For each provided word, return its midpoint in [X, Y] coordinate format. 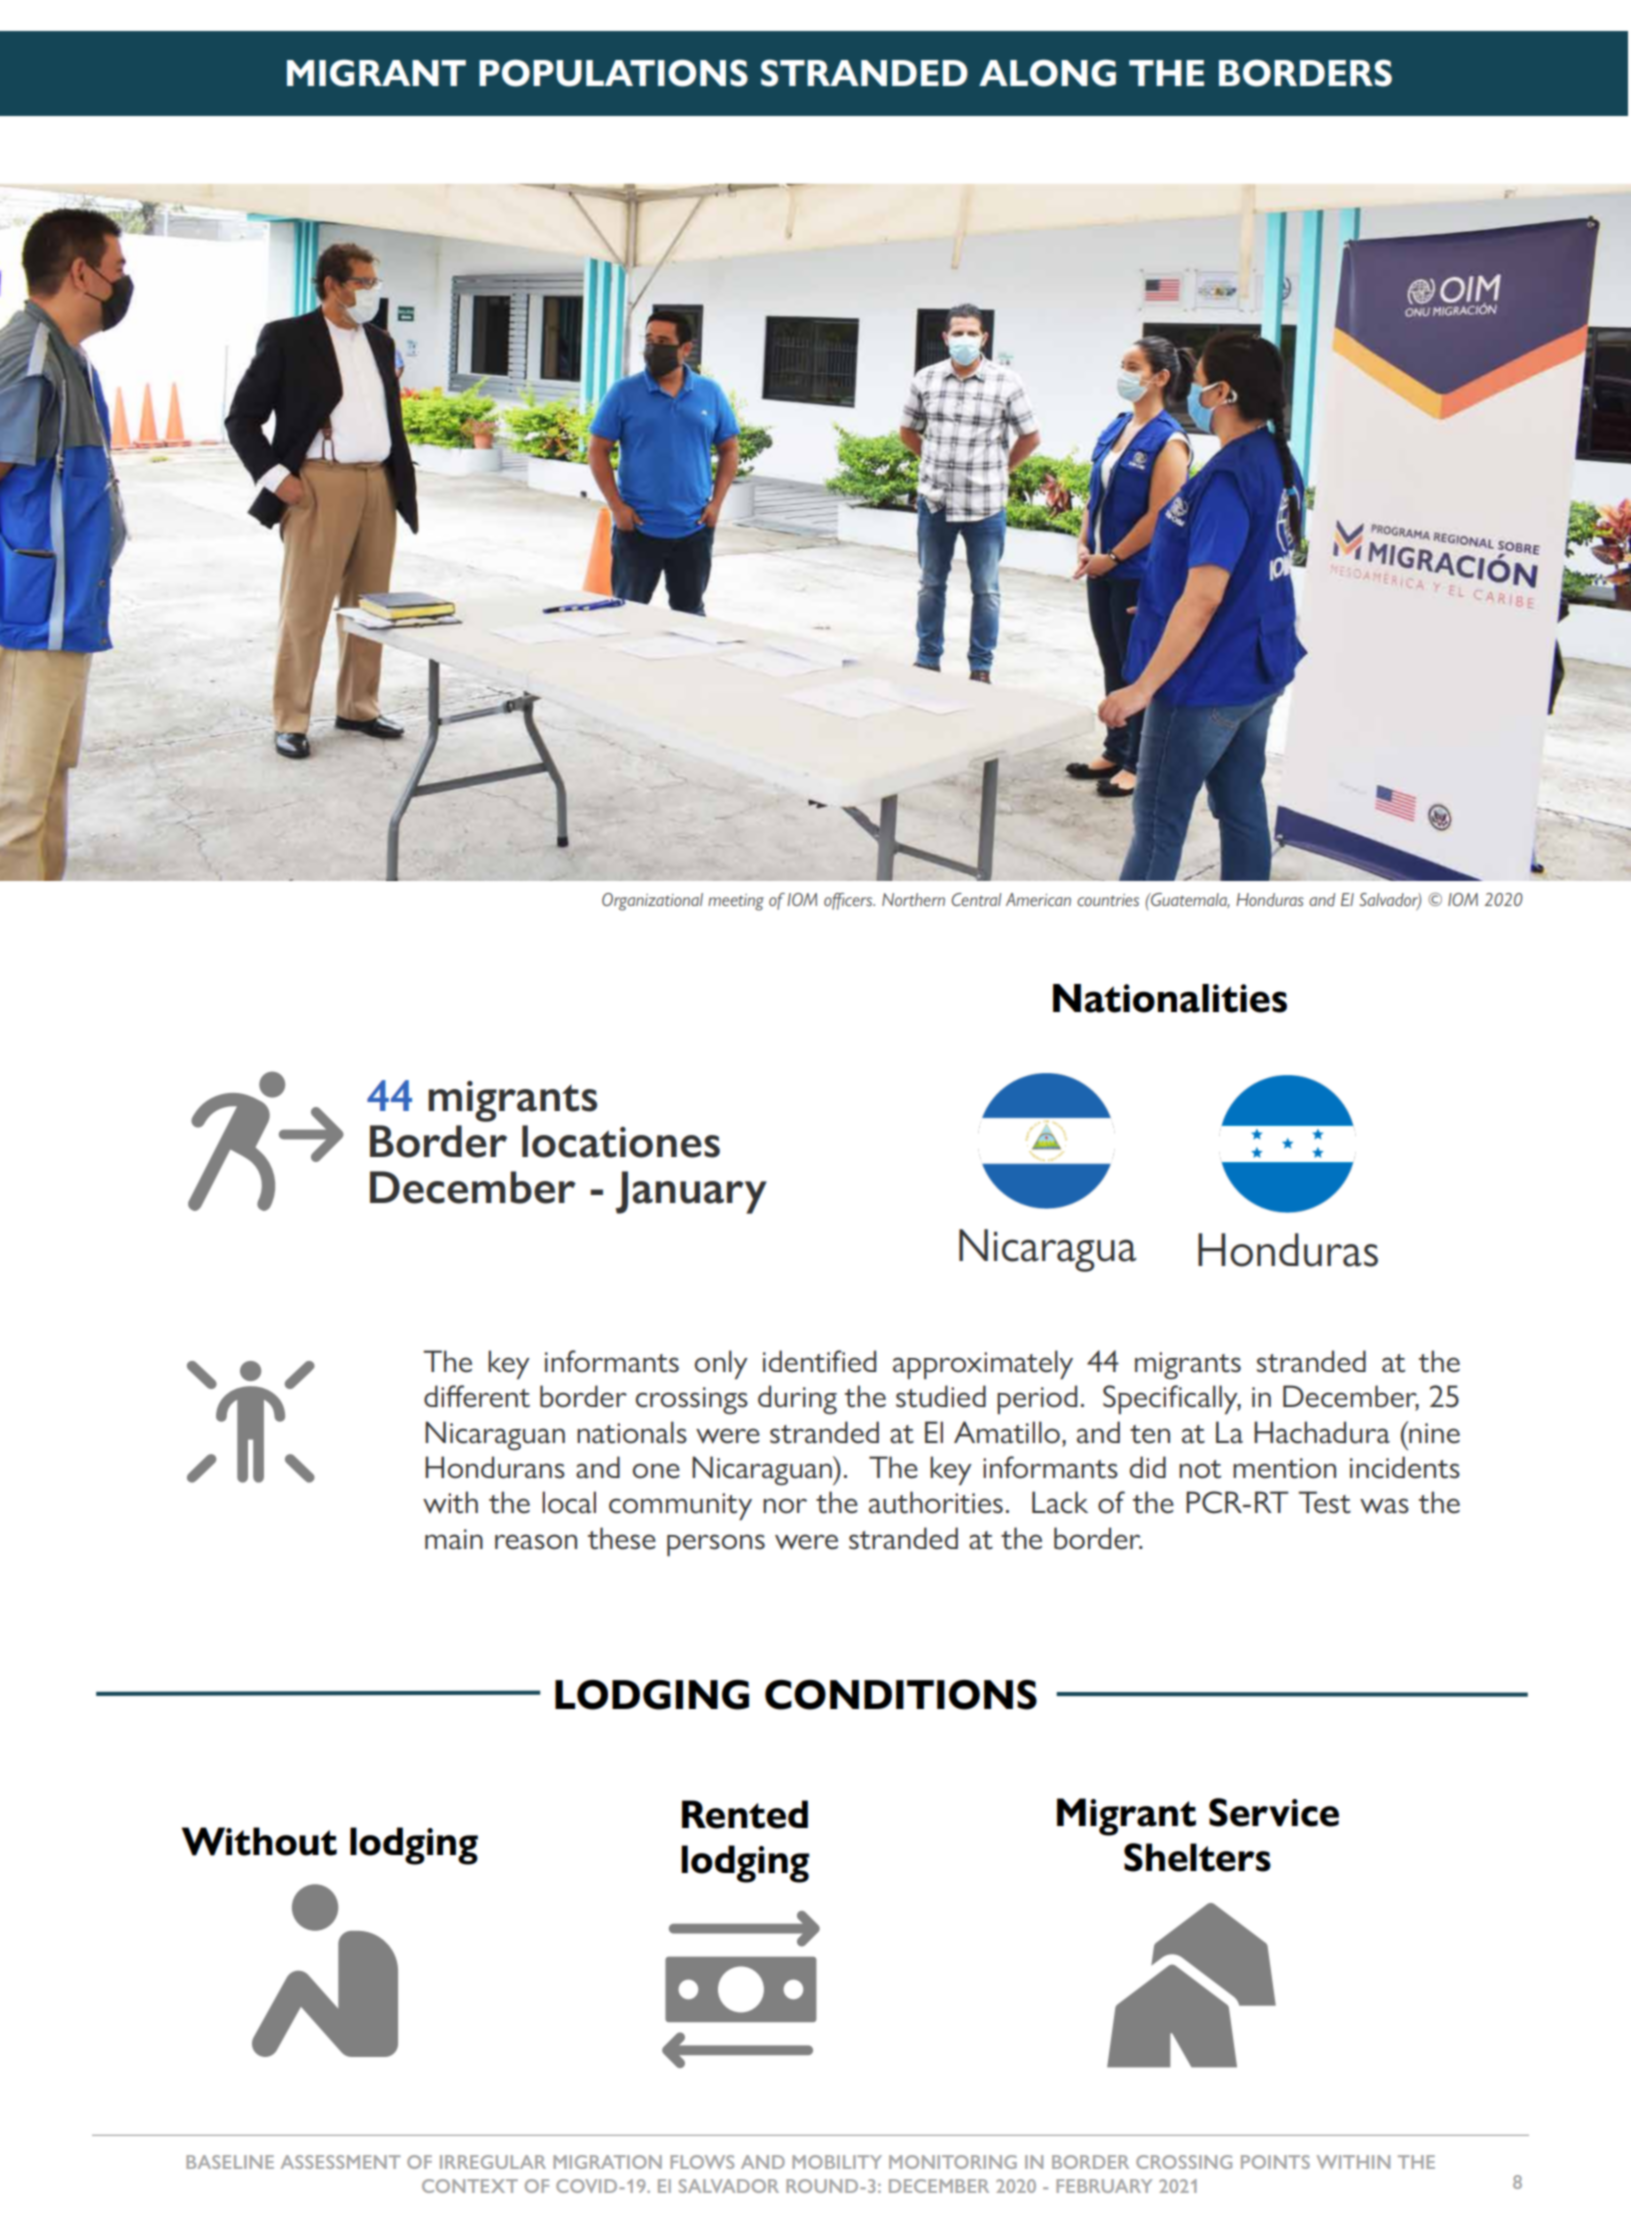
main [454, 1539]
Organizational [652, 902]
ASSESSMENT [341, 2162]
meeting [736, 902]
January [691, 1192]
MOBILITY [837, 2162]
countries [1108, 900]
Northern [913, 899]
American [1038, 899]
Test [1324, 1502]
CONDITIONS [901, 1694]
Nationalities [1170, 998]
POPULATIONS [613, 73]
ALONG [1047, 73]
